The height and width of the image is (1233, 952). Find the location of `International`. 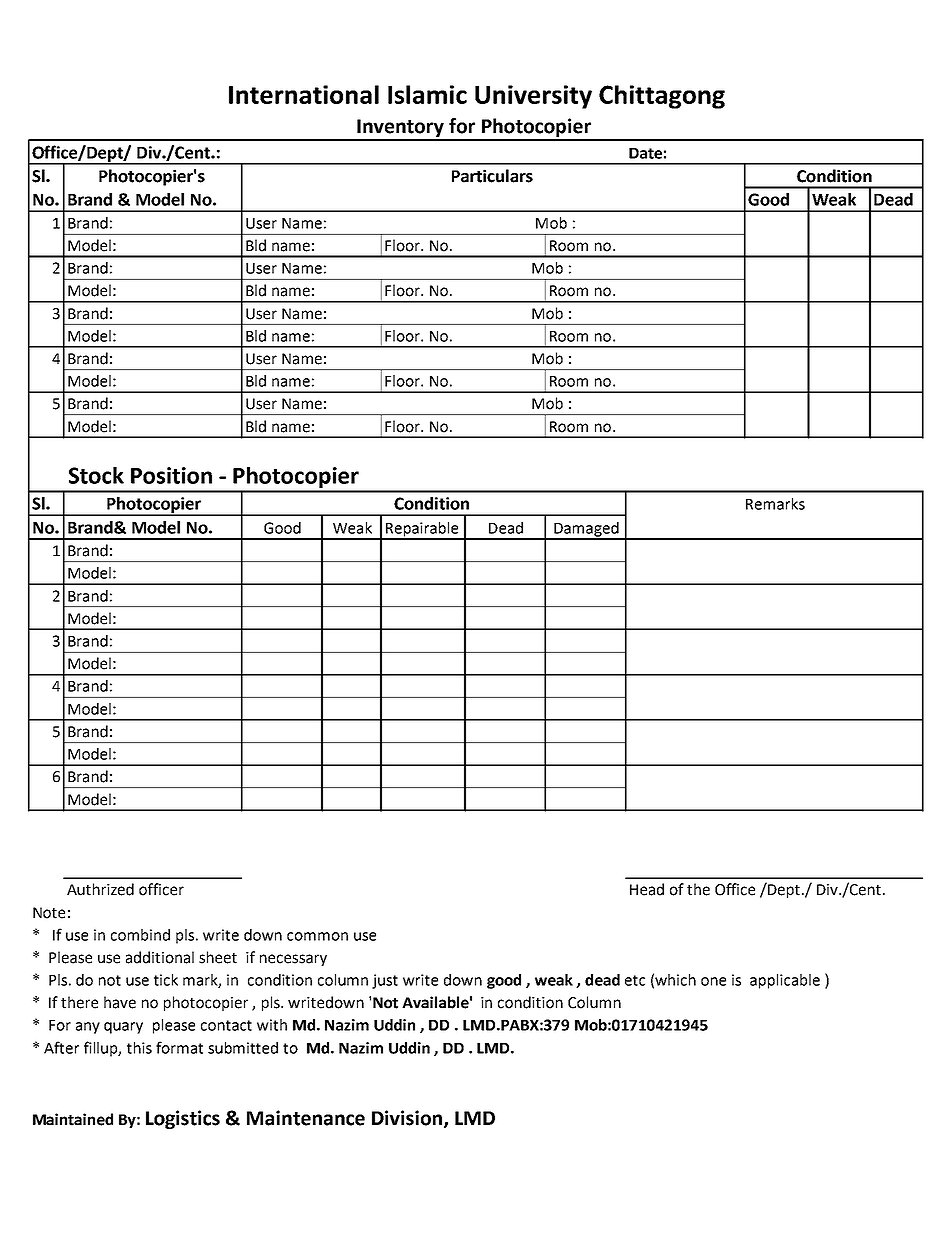

International is located at coordinates (304, 94).
